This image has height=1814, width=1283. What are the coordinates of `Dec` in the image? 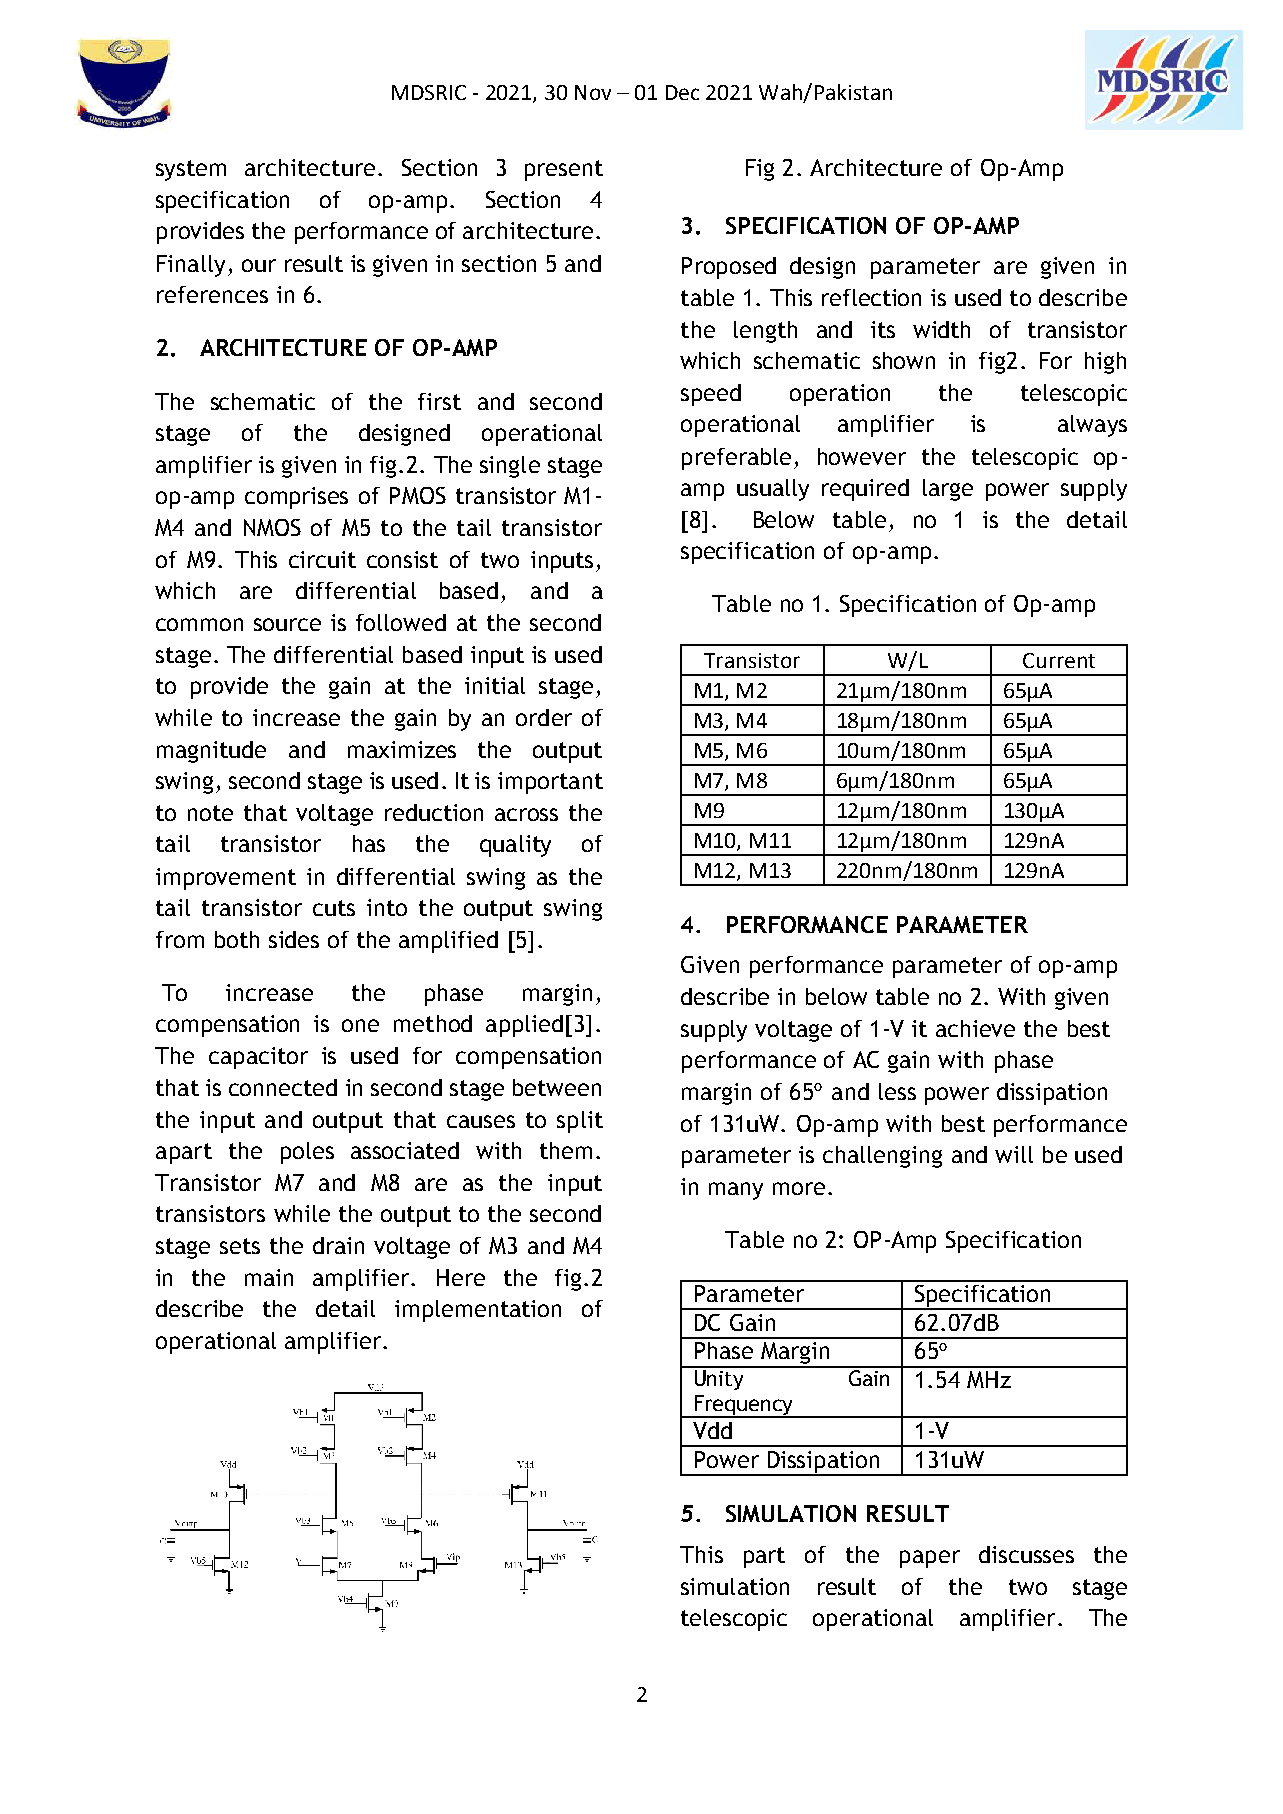 It's located at (682, 92).
